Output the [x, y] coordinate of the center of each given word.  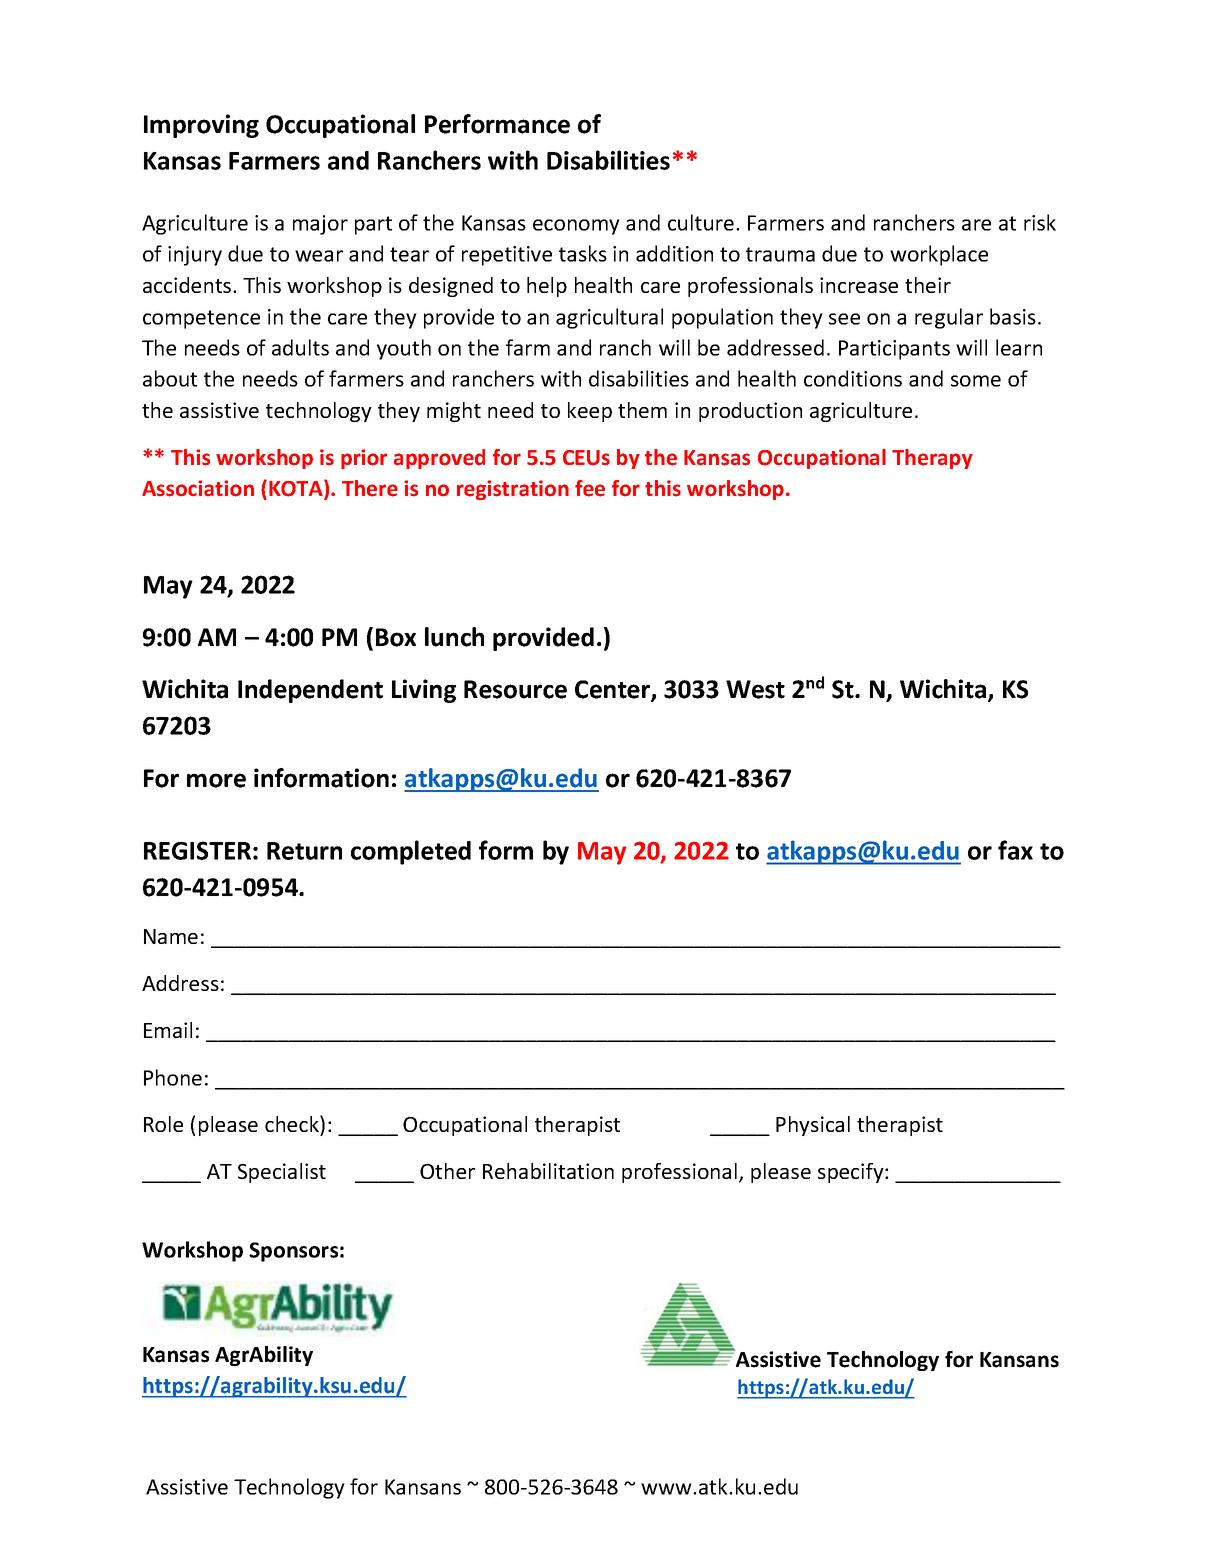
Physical [813, 1126]
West [755, 689]
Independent [310, 691]
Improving [201, 126]
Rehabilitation [548, 1171]
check [293, 1123]
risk [1040, 222]
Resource [515, 689]
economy [576, 227]
